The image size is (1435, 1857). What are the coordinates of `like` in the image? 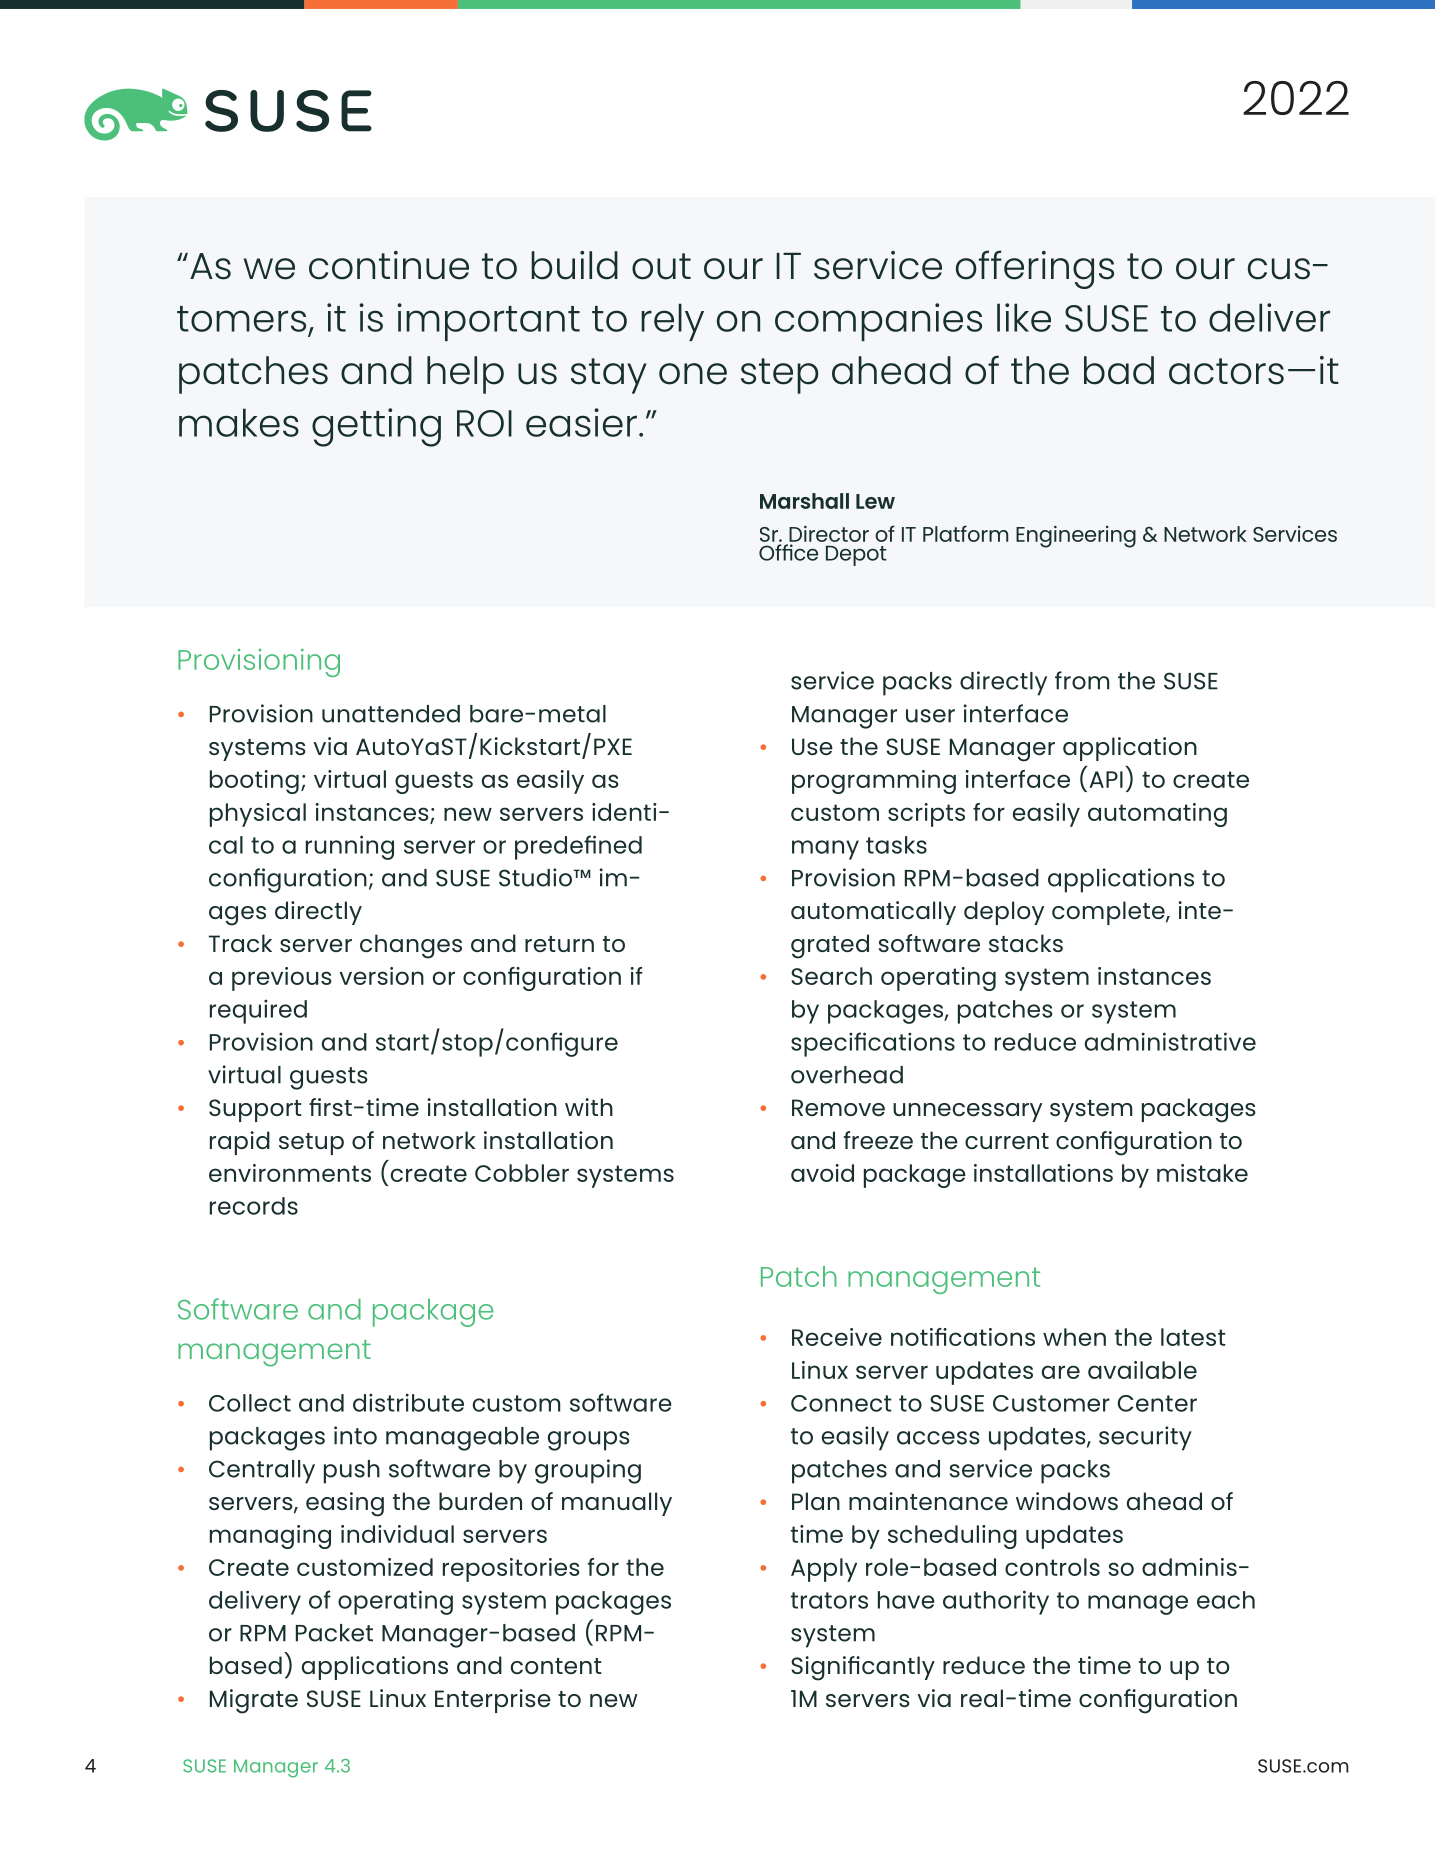 It's located at (1024, 317).
